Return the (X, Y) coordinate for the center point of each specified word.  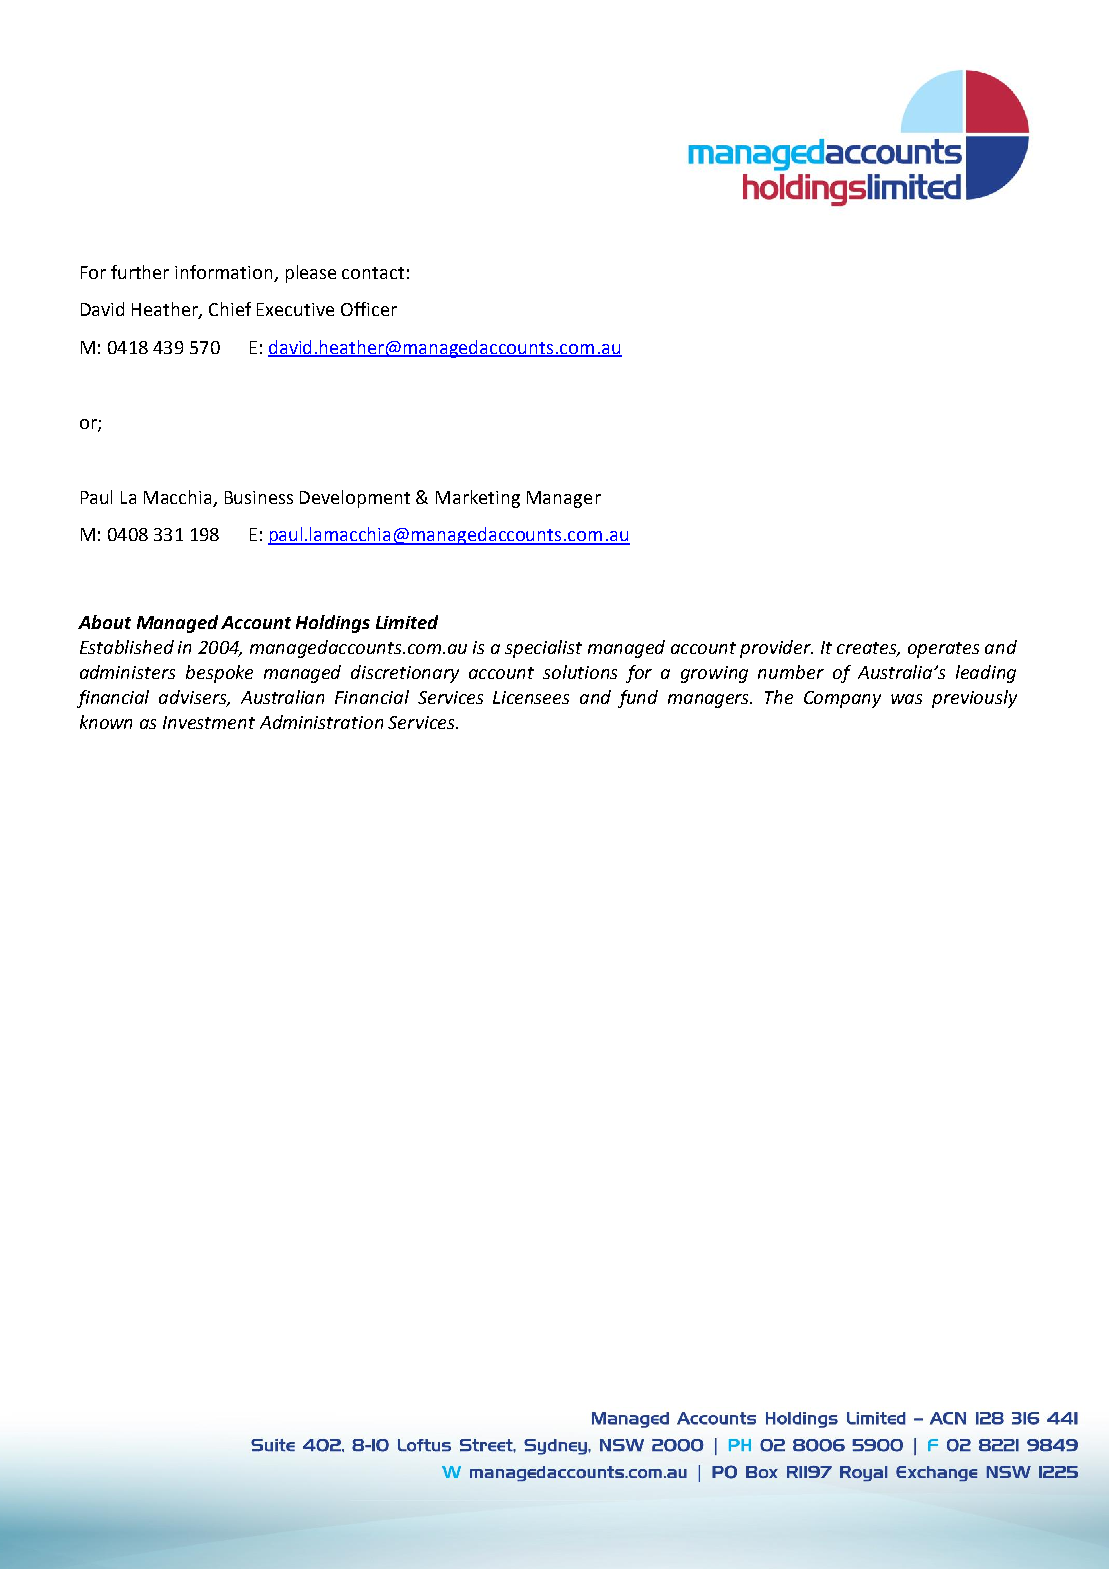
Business (259, 497)
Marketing (478, 499)
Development (355, 499)
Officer (369, 309)
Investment (209, 722)
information (223, 272)
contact (373, 273)
